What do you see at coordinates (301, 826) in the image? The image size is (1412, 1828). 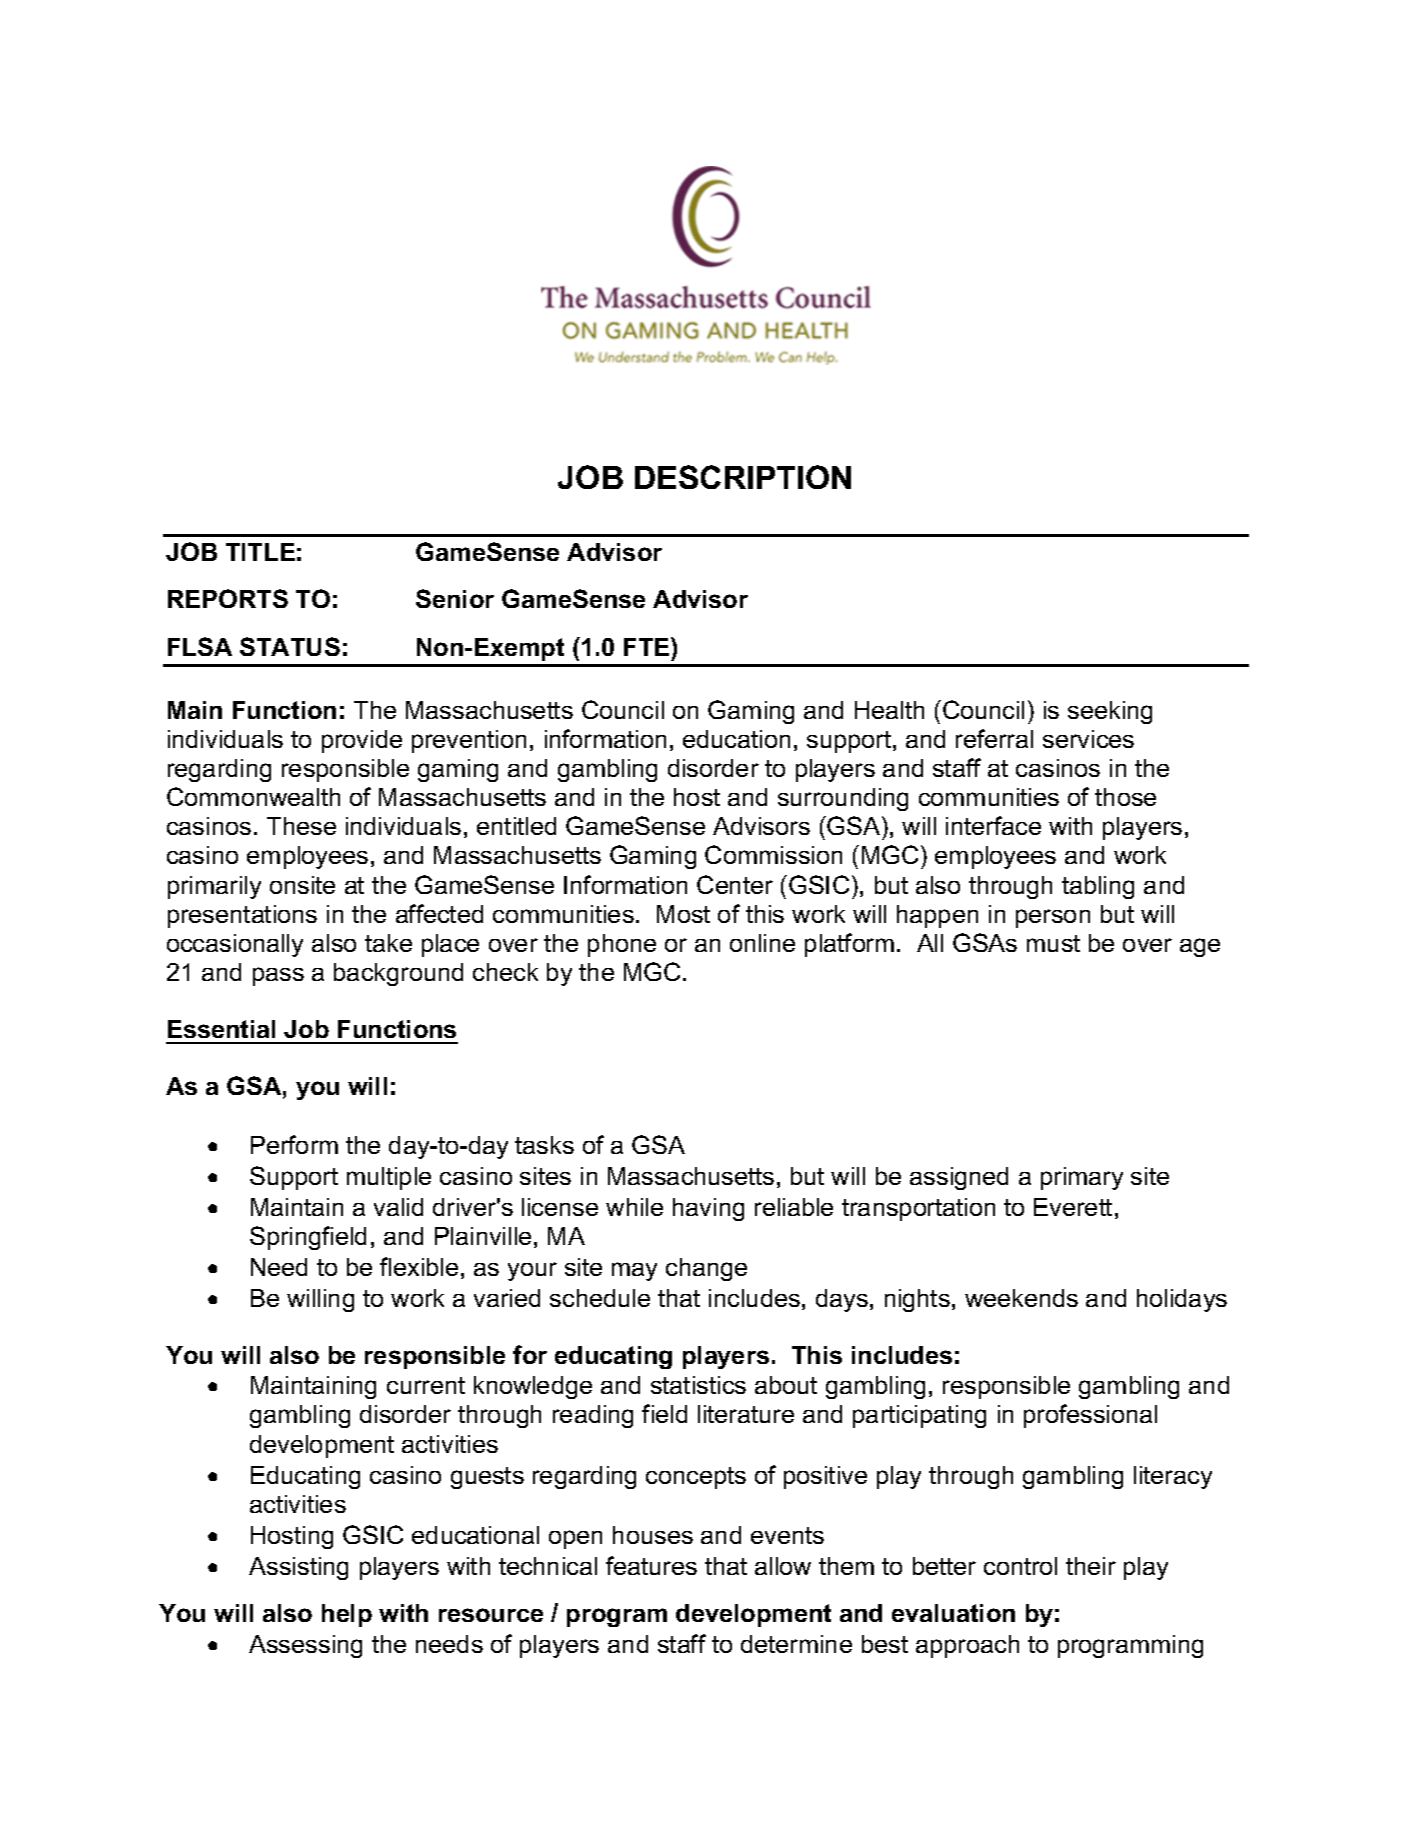 I see `These` at bounding box center [301, 826].
